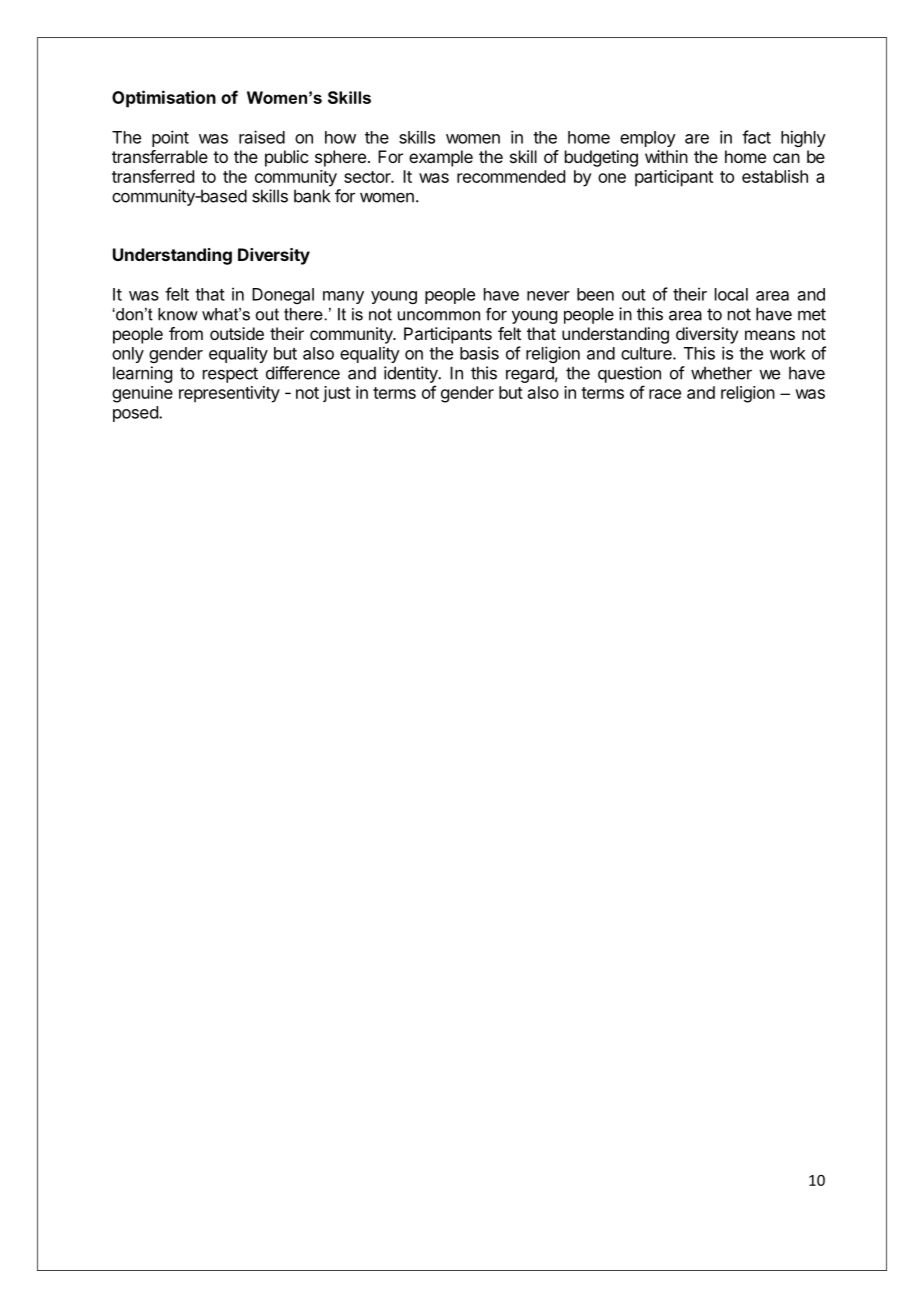 This page has width=924, height=1308. I want to click on how, so click(340, 137).
